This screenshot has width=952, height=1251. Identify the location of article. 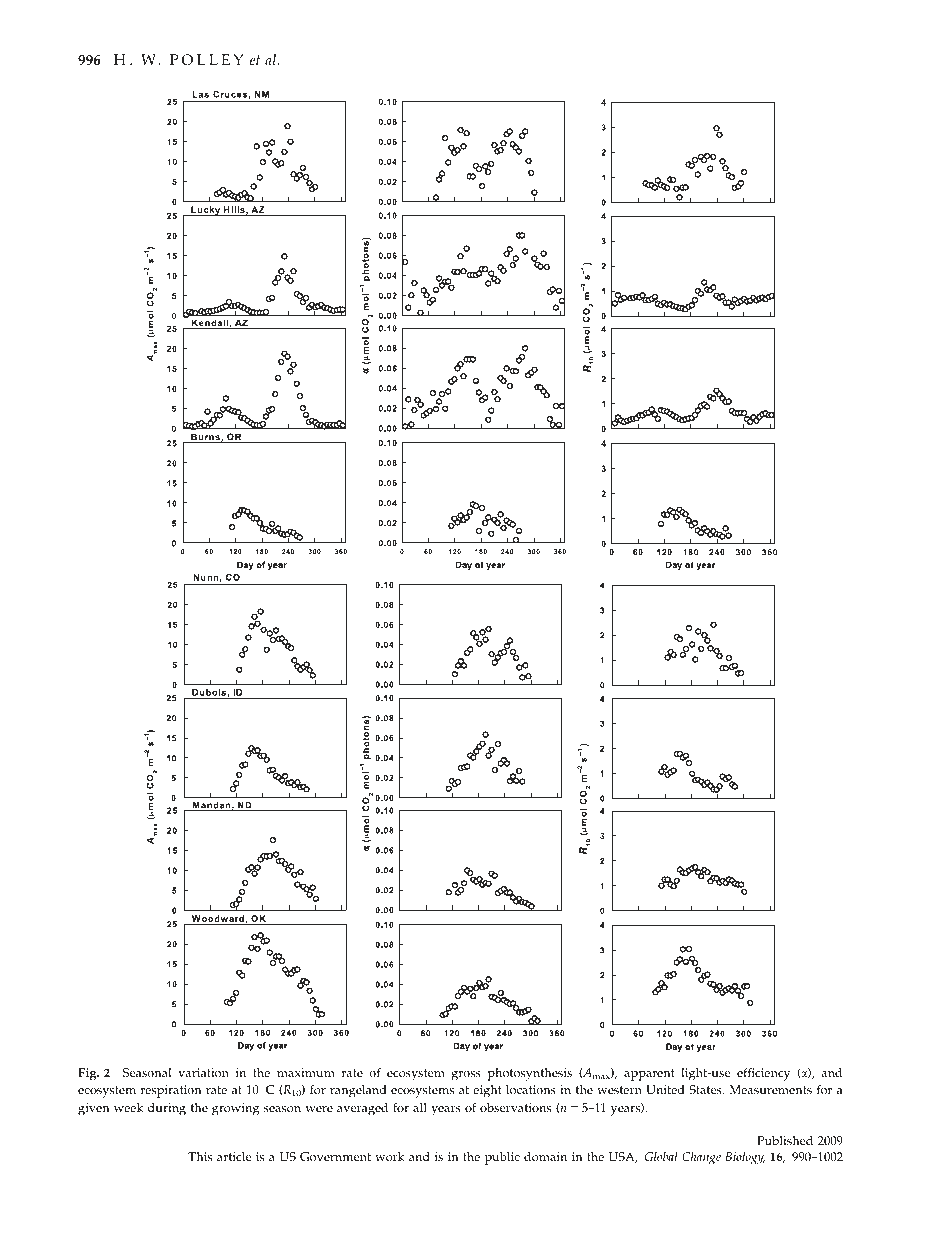
(234, 1156).
